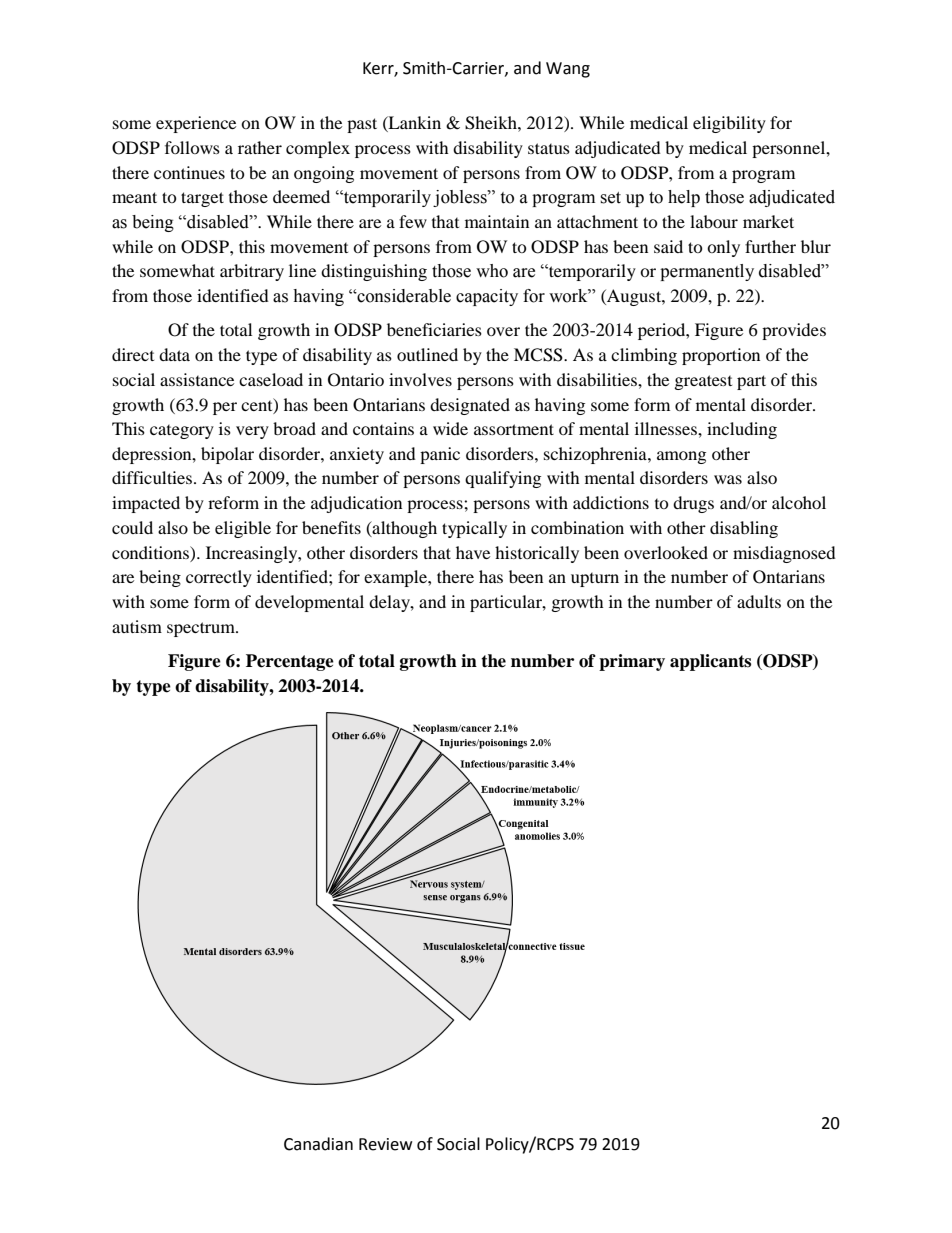 This page has height=1233, width=952. I want to click on spectrum, so click(202, 629).
